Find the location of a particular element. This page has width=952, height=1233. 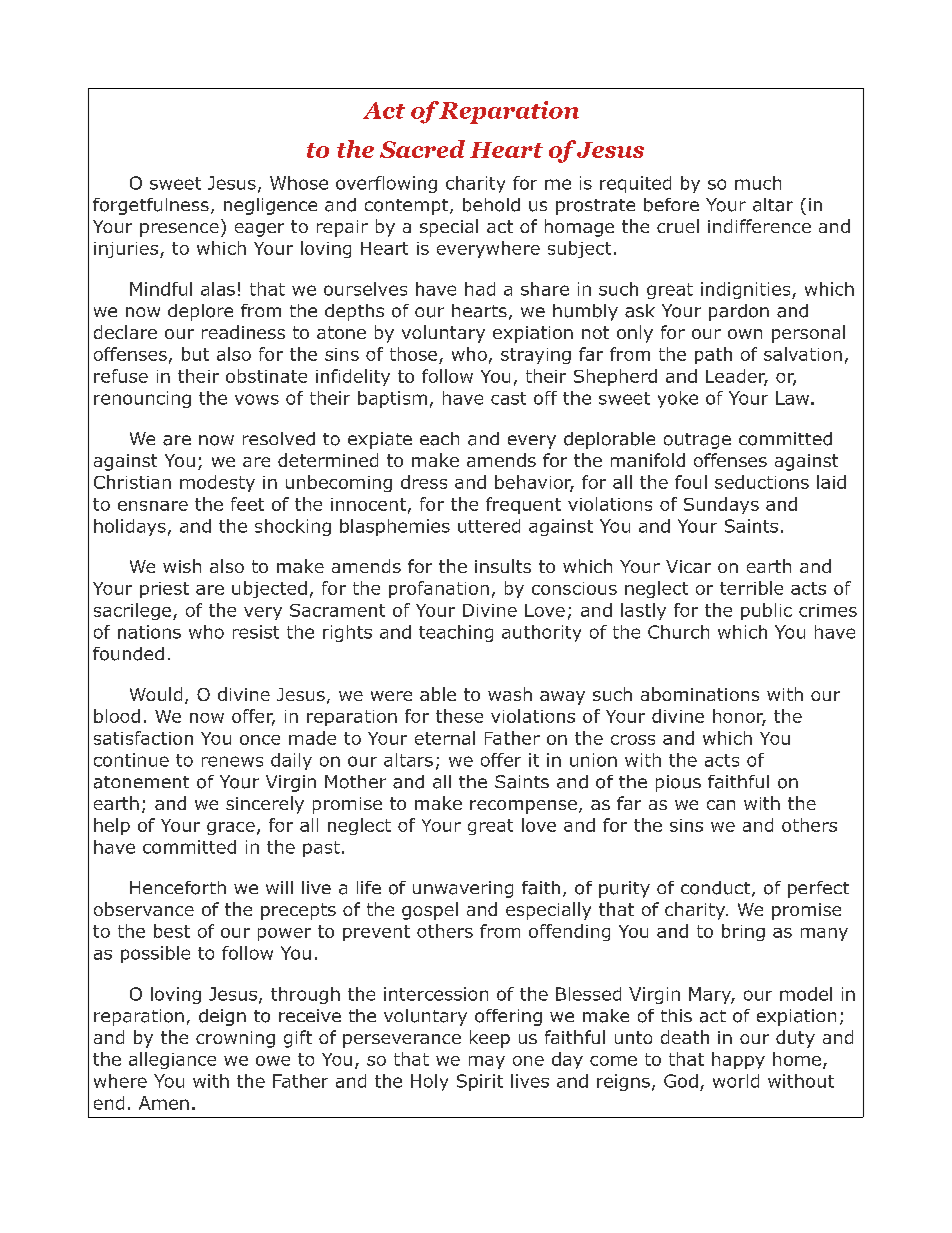

renews is located at coordinates (232, 761).
